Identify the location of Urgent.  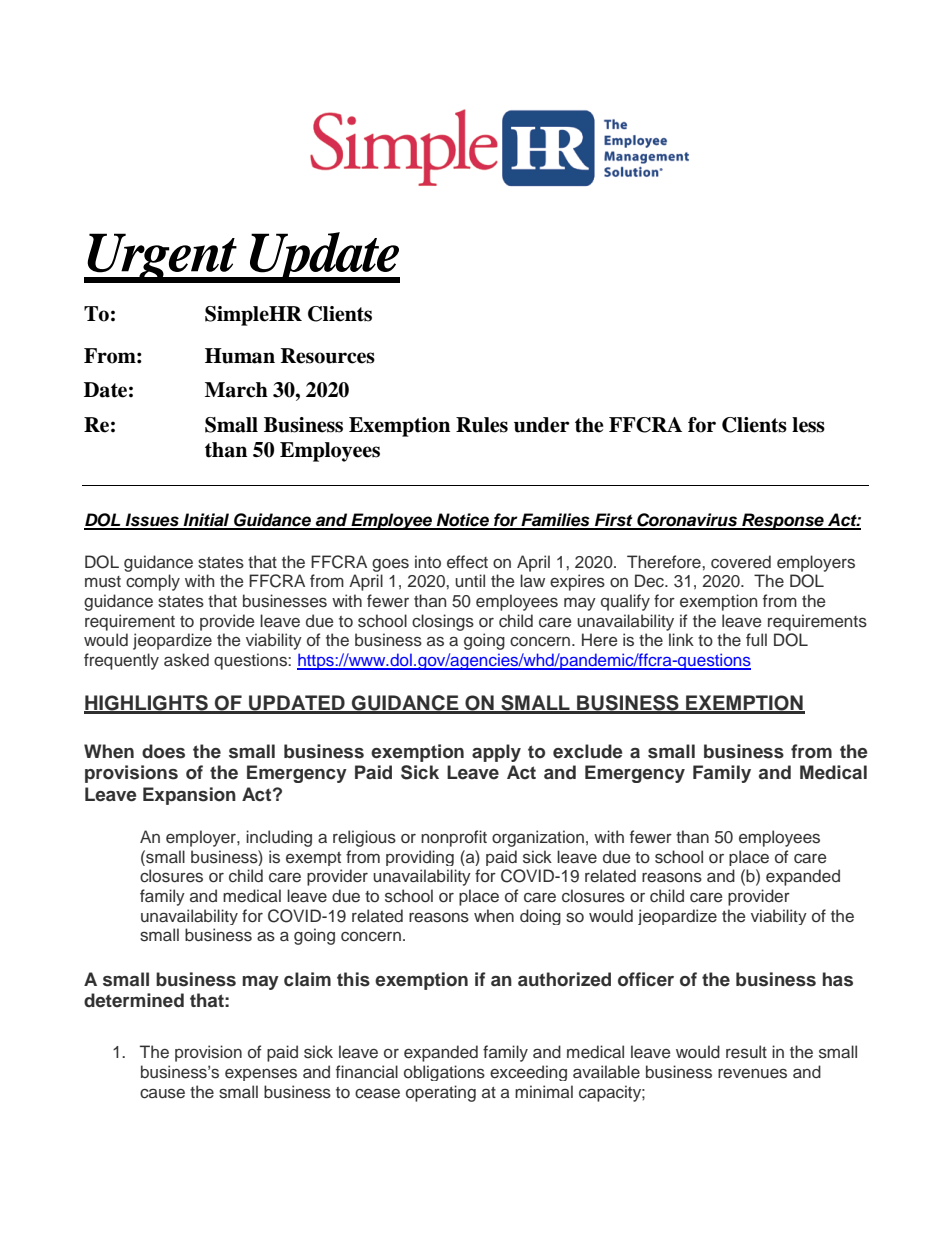
(162, 258).
